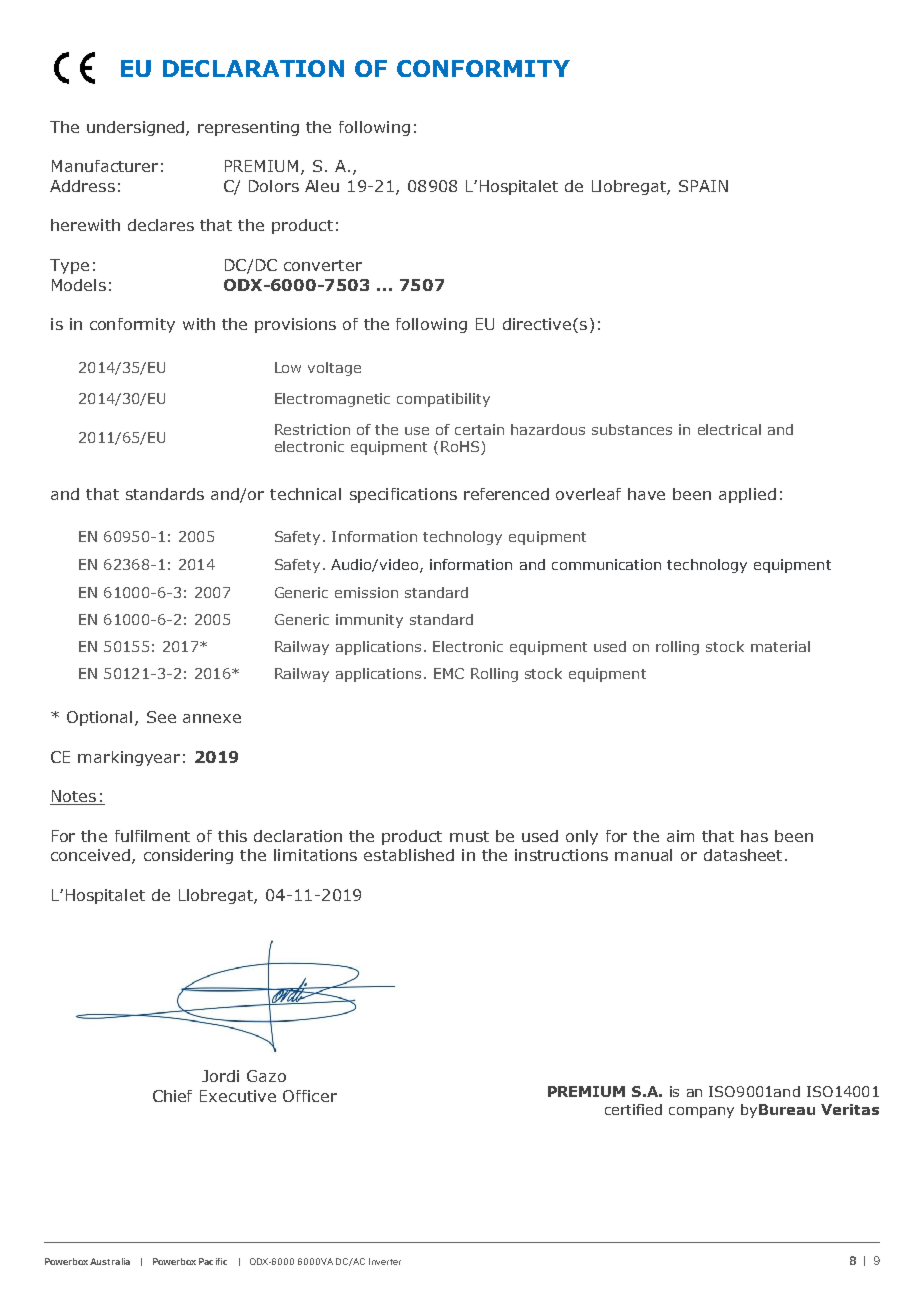  What do you see at coordinates (409, 855) in the screenshot?
I see `established` at bounding box center [409, 855].
